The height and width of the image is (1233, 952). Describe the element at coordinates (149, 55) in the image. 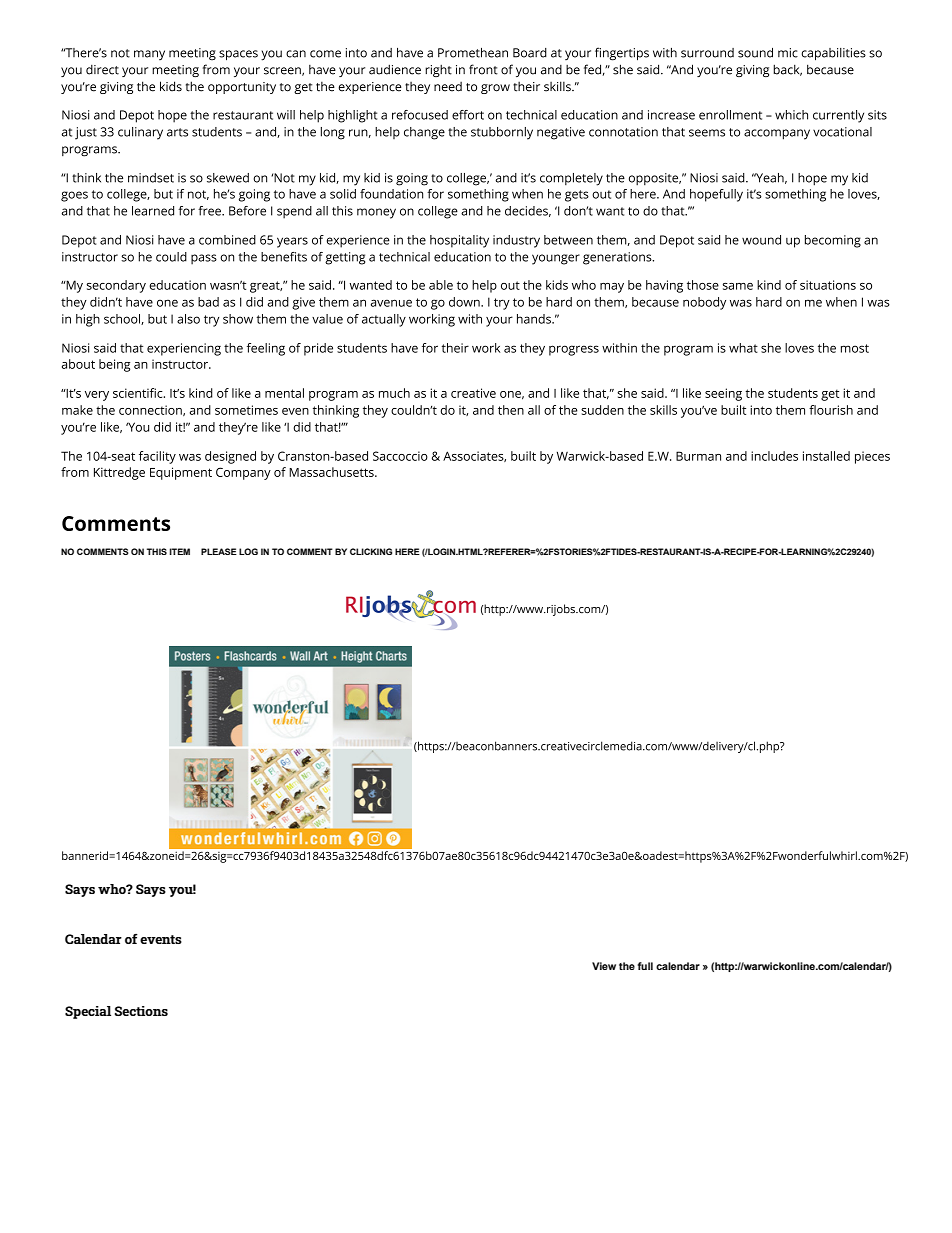

I see `many` at that location.
